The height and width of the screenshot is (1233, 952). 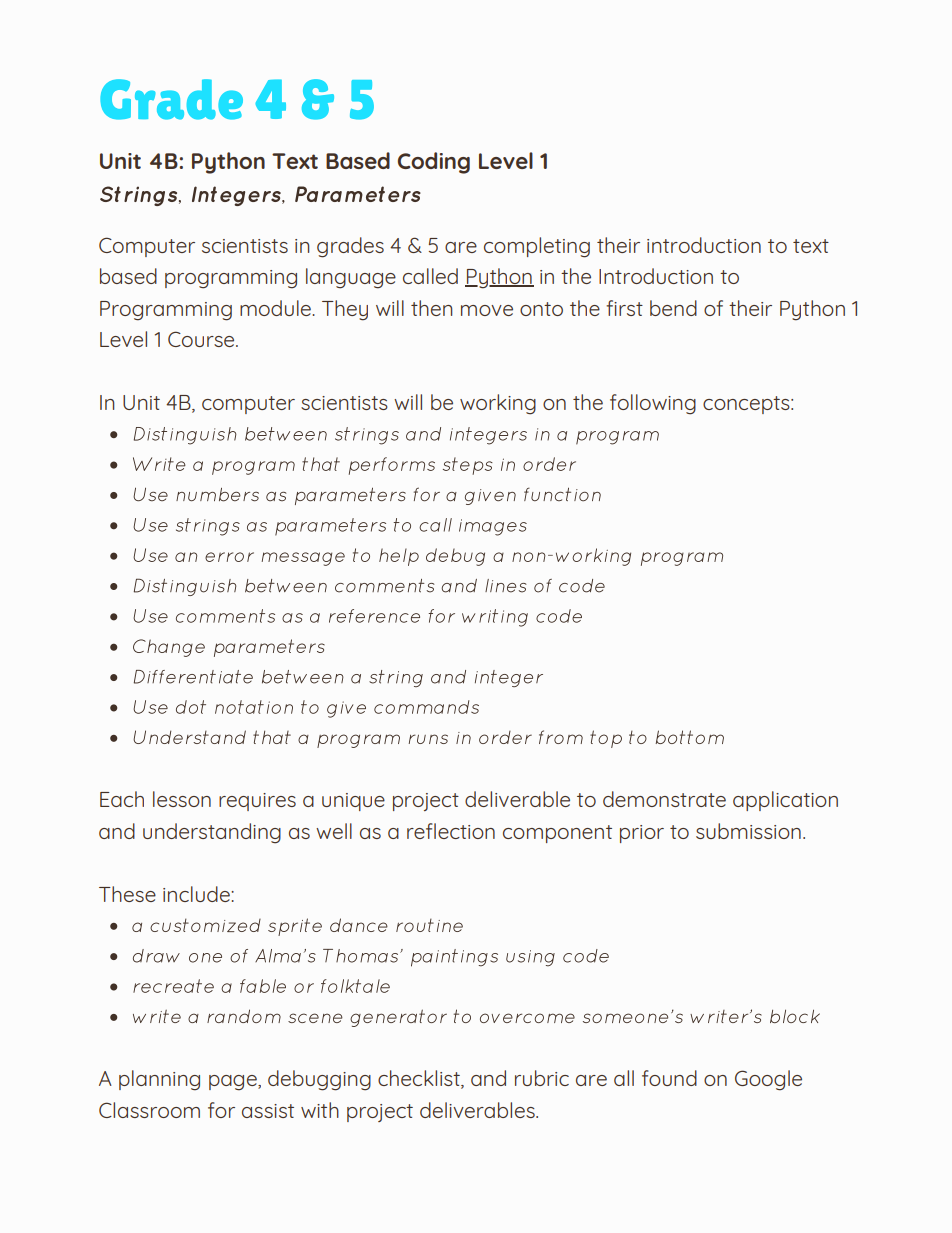 What do you see at coordinates (182, 799) in the screenshot?
I see `lesson` at bounding box center [182, 799].
